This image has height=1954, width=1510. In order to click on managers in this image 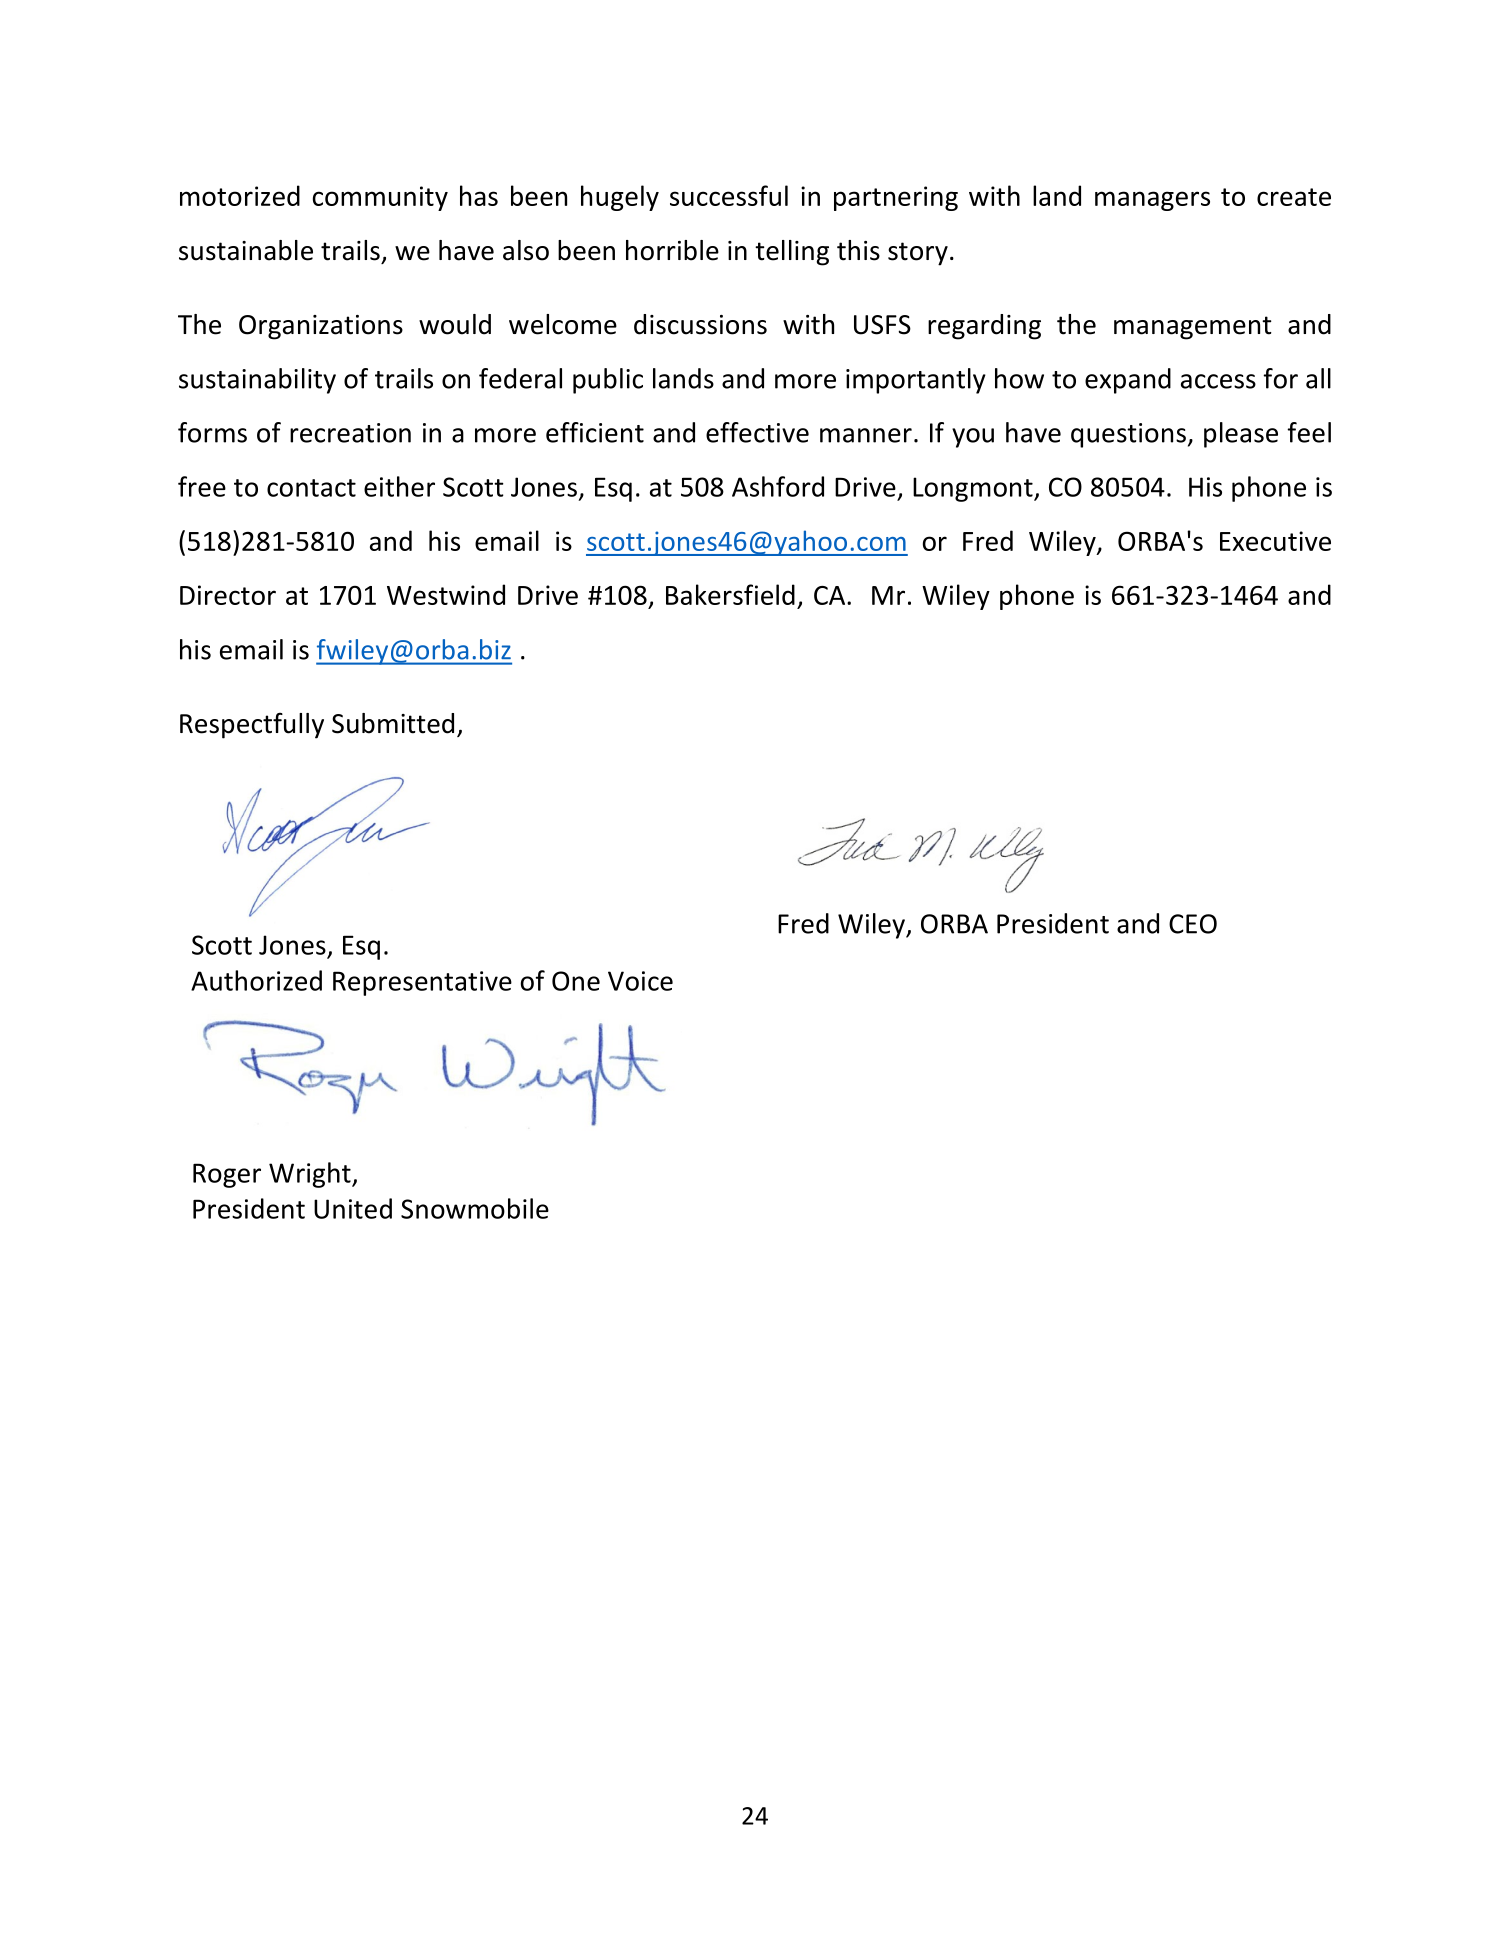, I will do `click(1152, 201)`.
